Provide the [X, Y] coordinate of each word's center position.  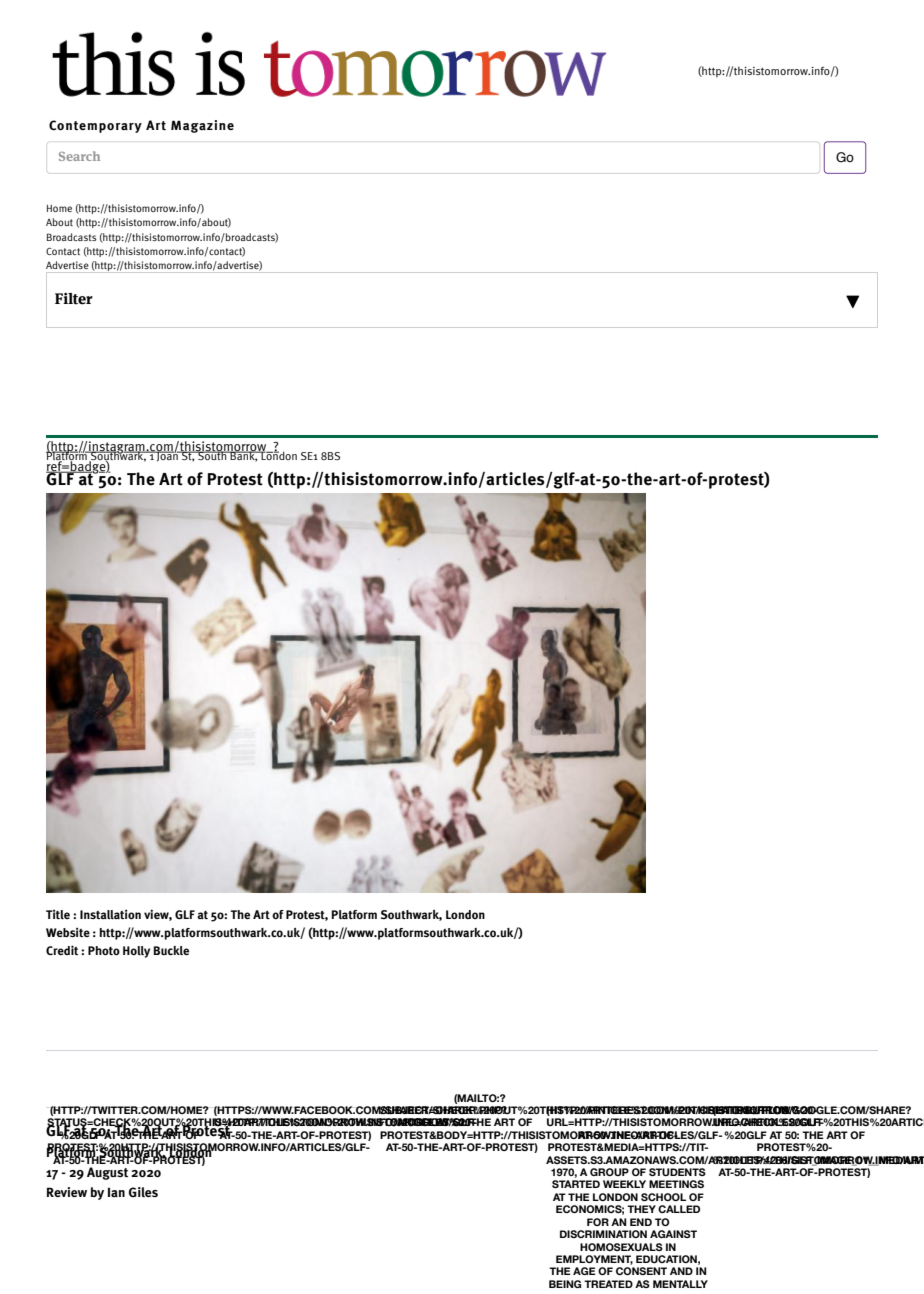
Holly [136, 952]
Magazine [202, 126]
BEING [565, 1284]
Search [79, 156]
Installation [110, 914]
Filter [74, 299]
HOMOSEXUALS [621, 1247]
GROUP [609, 1172]
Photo [104, 950]
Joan [167, 456]
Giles [143, 1192]
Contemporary [95, 126]
